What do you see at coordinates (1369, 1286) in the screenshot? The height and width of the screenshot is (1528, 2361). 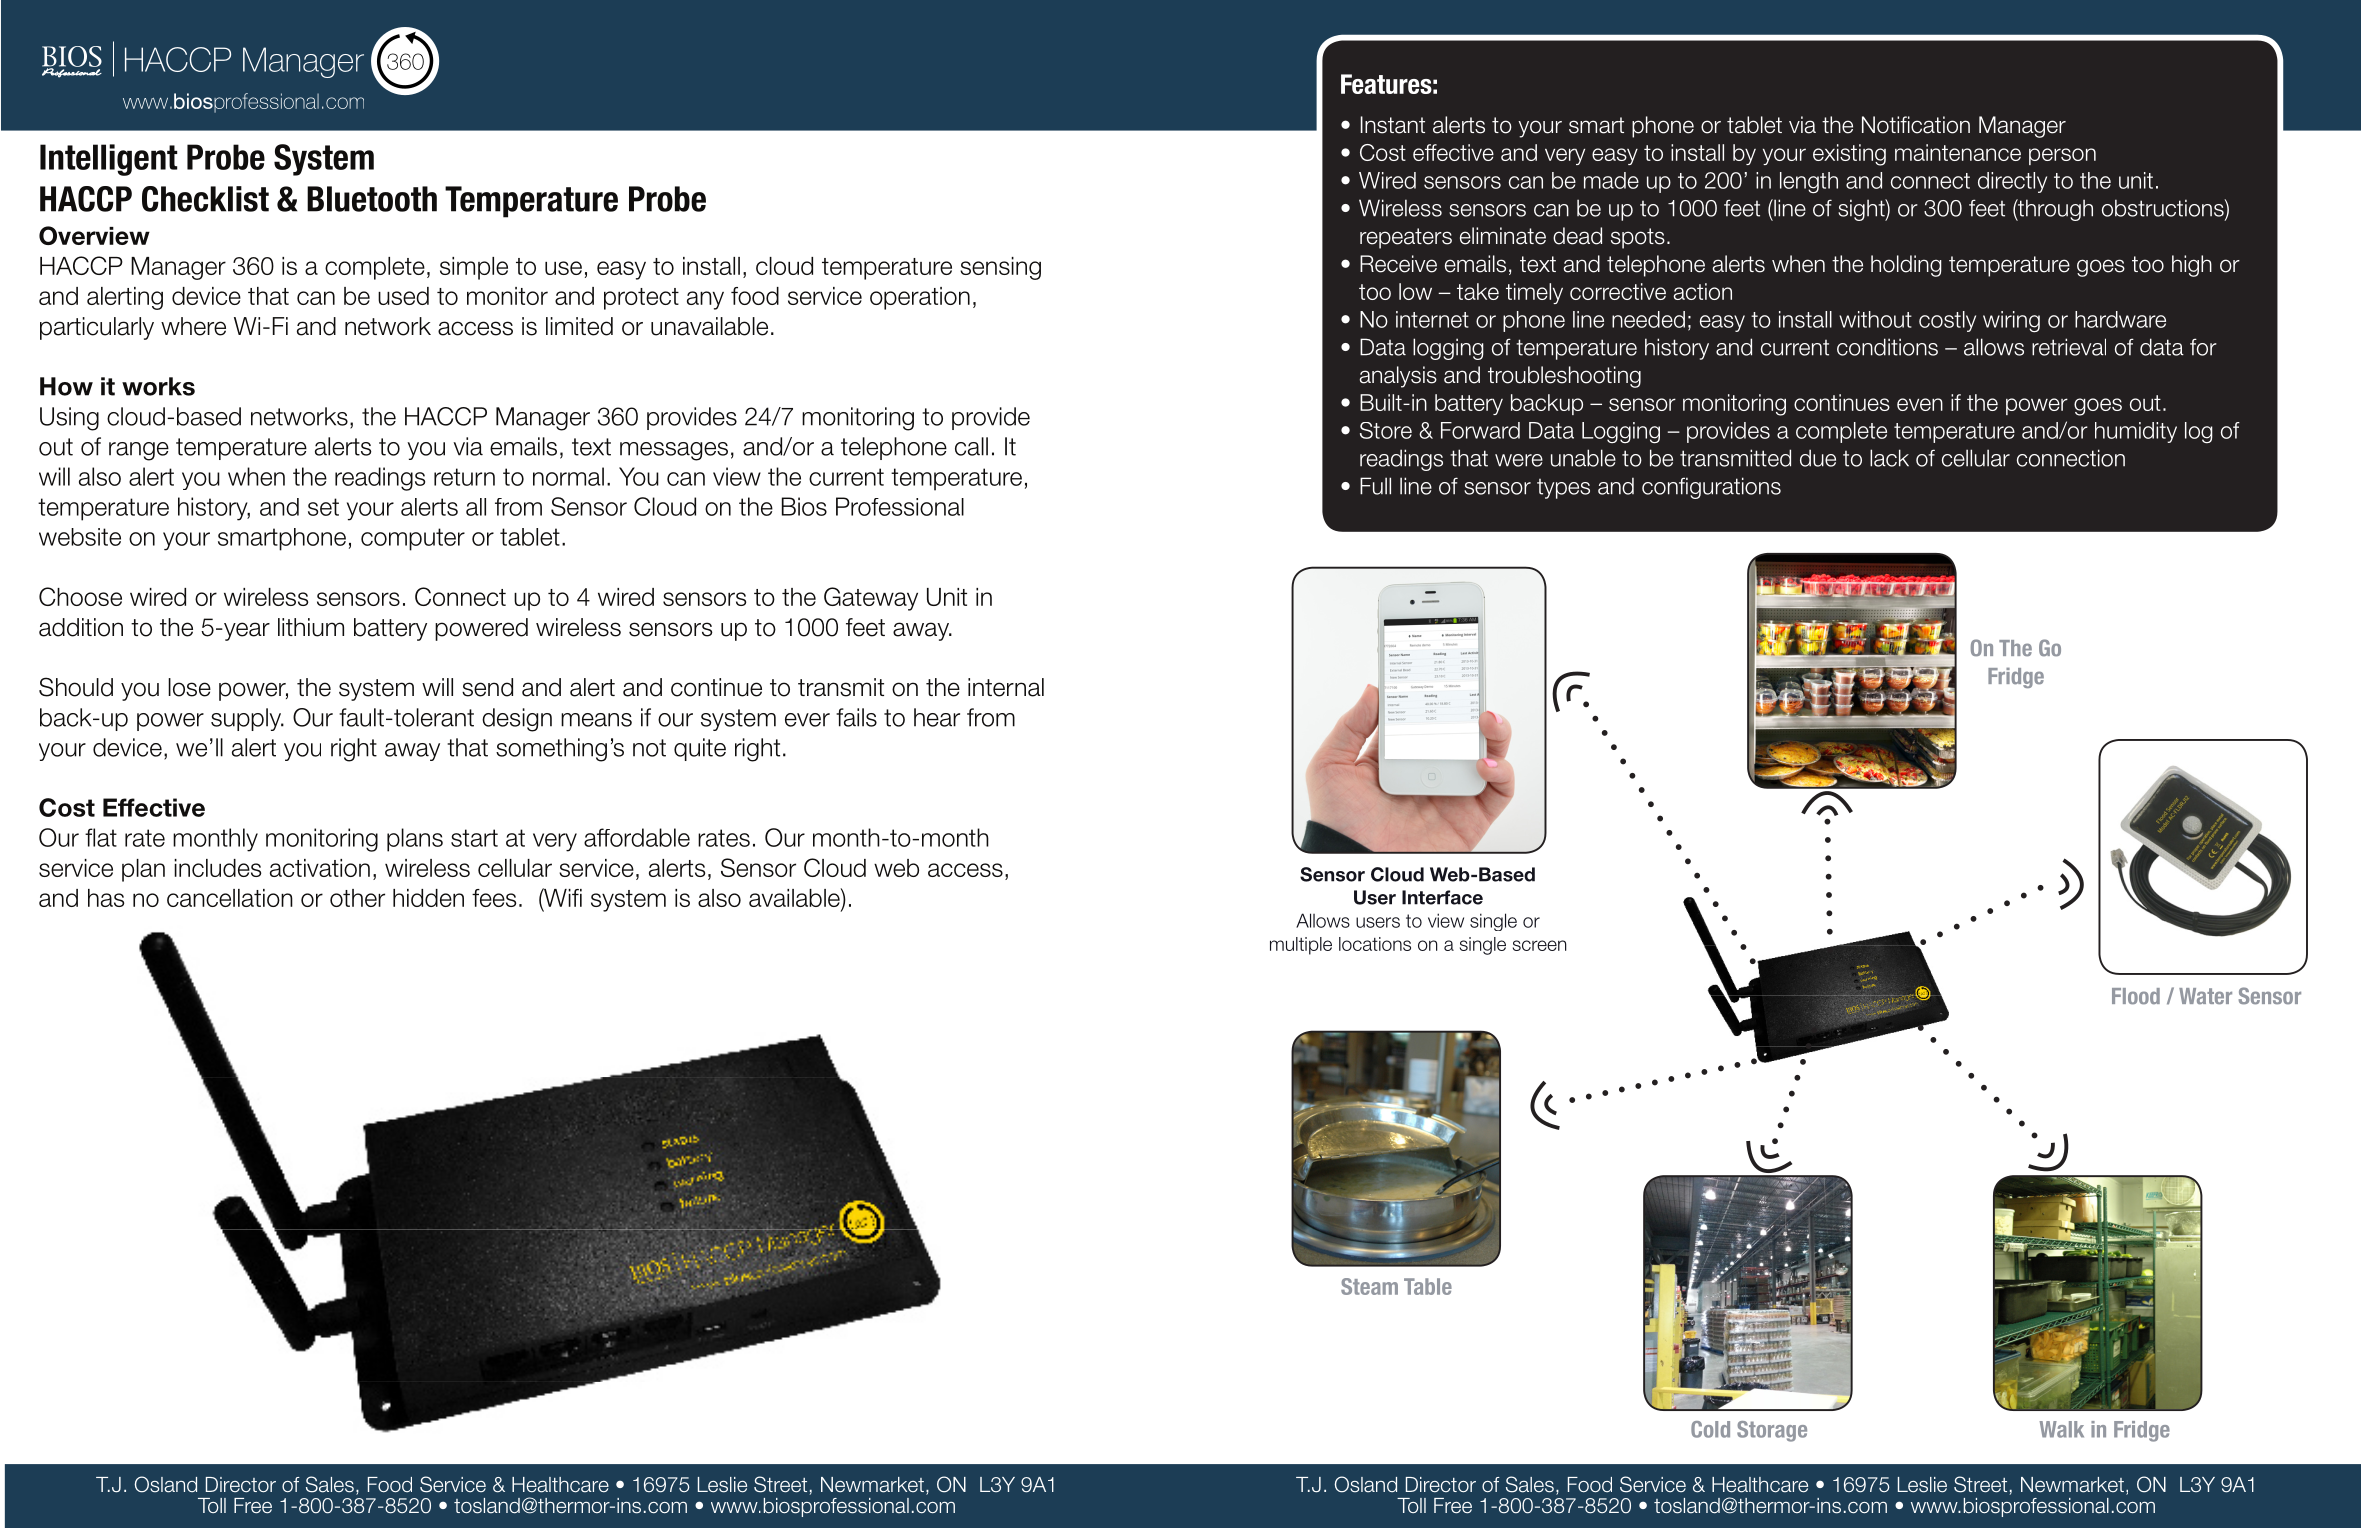 I see `Steam` at bounding box center [1369, 1286].
